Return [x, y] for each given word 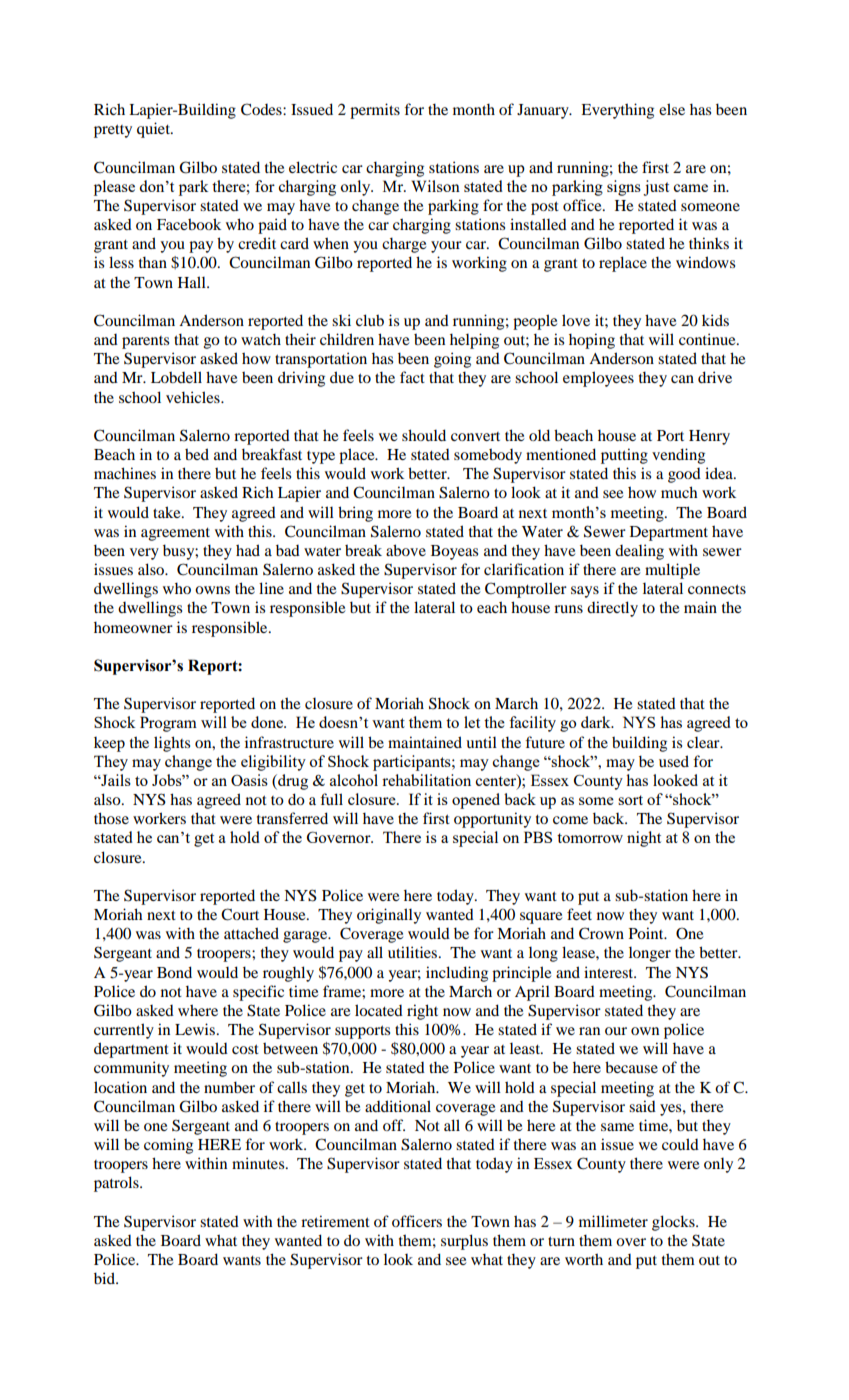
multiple [672, 571]
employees [598, 379]
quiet [154, 130]
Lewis [196, 1029]
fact [412, 377]
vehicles [194, 397]
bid [106, 1278]
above [406, 550]
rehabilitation [426, 780]
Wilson [436, 186]
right [422, 1012]
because [631, 1067]
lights [172, 744]
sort [630, 800]
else [672, 109]
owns [212, 590]
